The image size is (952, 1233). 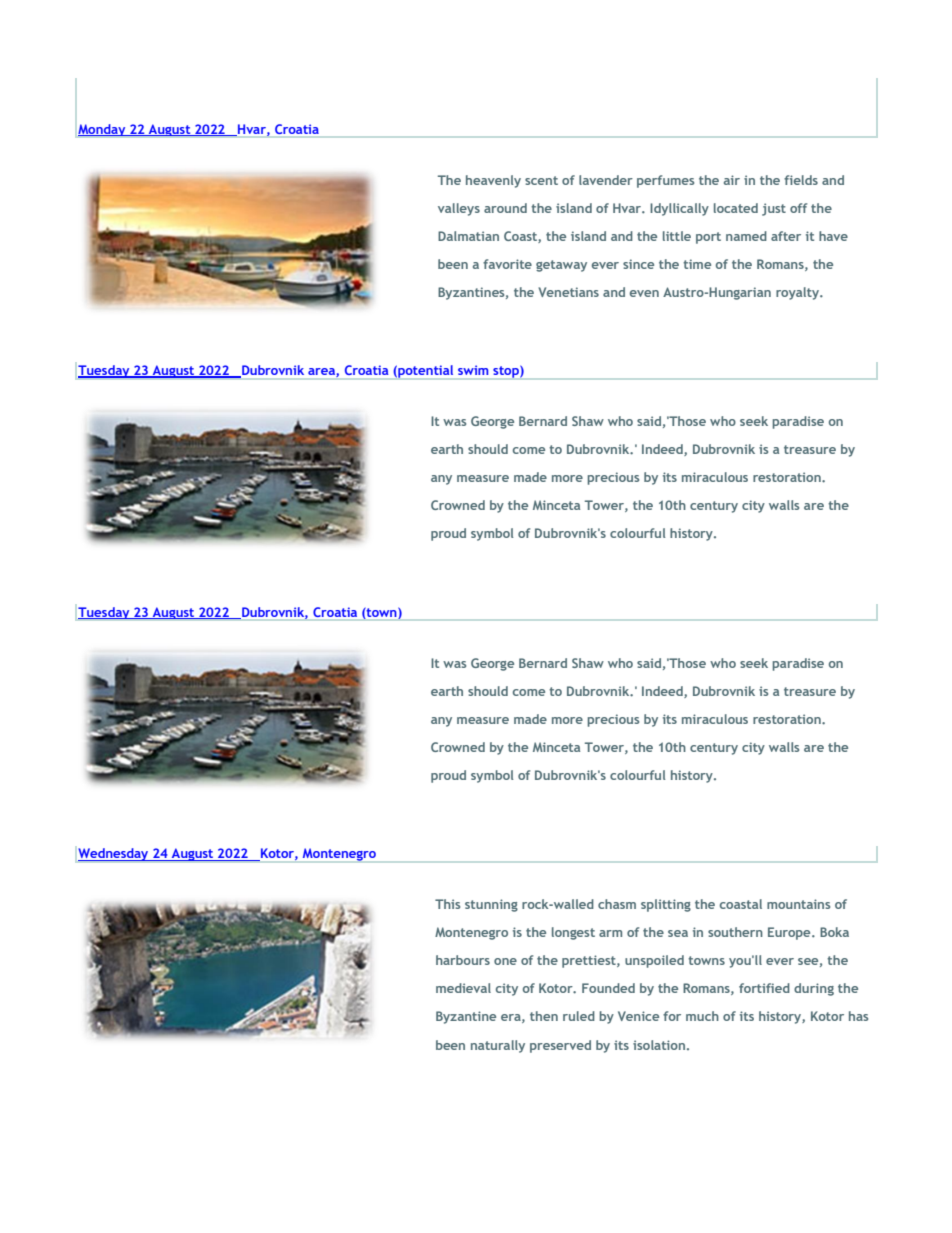 I want to click on medieval, so click(x=463, y=988).
